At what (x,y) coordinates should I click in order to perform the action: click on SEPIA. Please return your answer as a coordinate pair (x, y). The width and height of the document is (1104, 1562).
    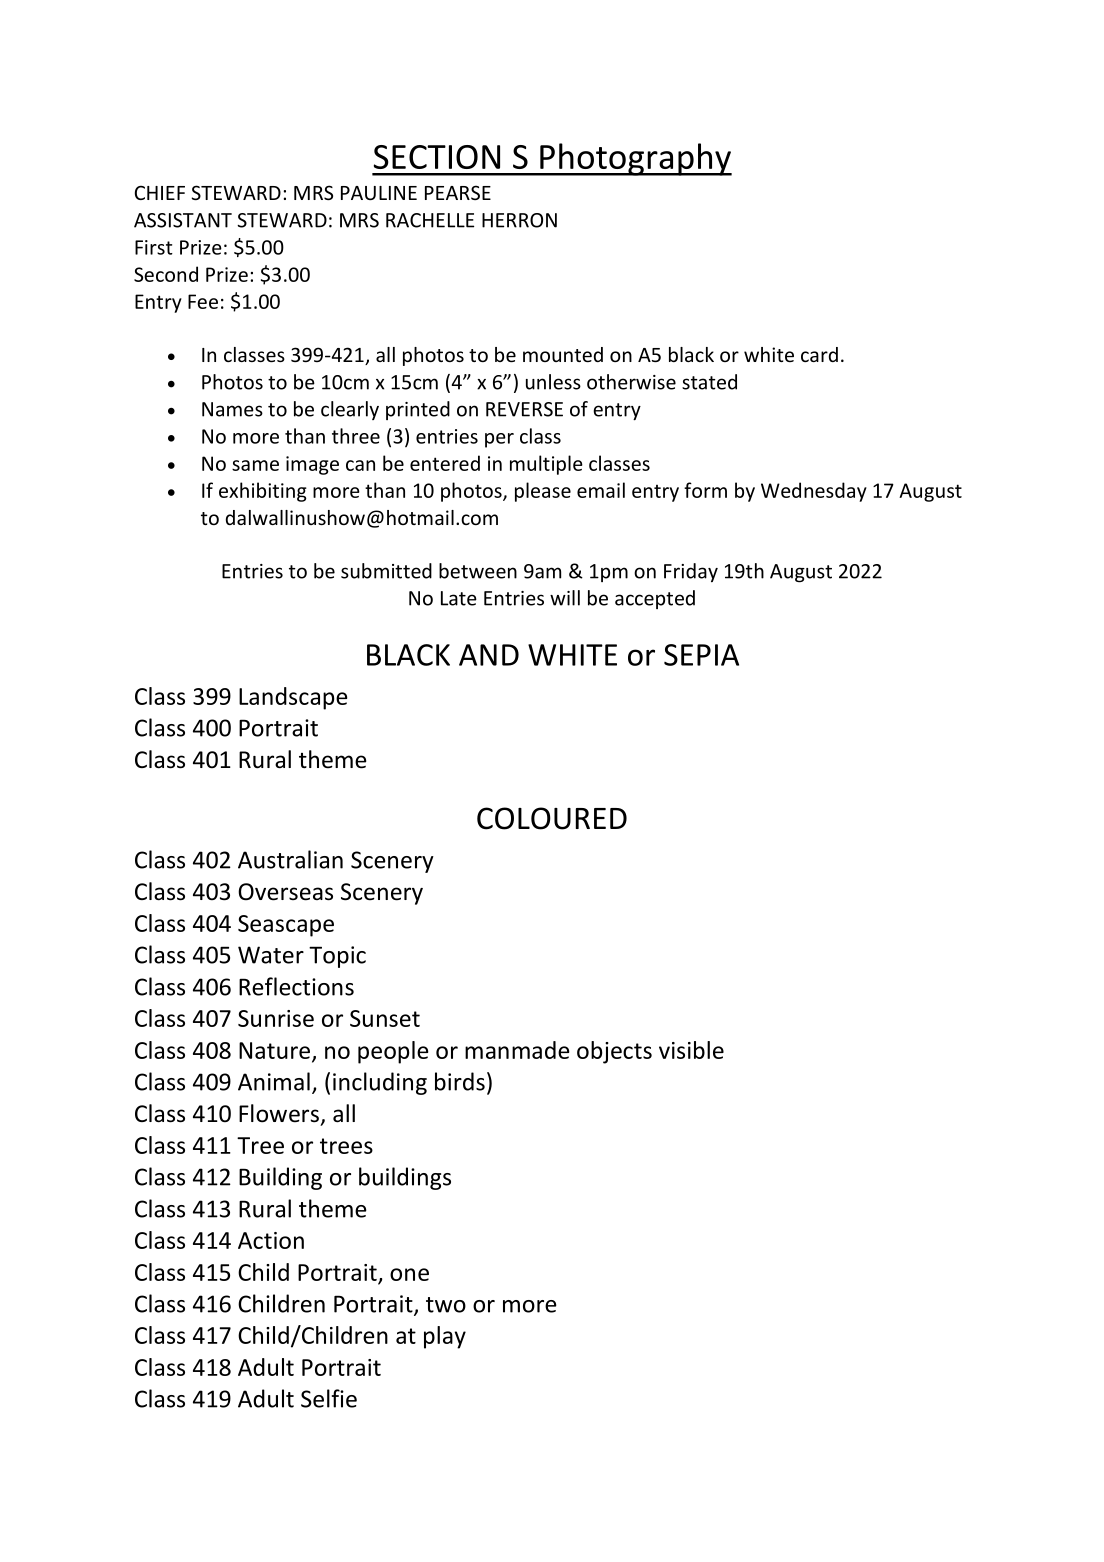
    Looking at the image, I should click on (701, 655).
